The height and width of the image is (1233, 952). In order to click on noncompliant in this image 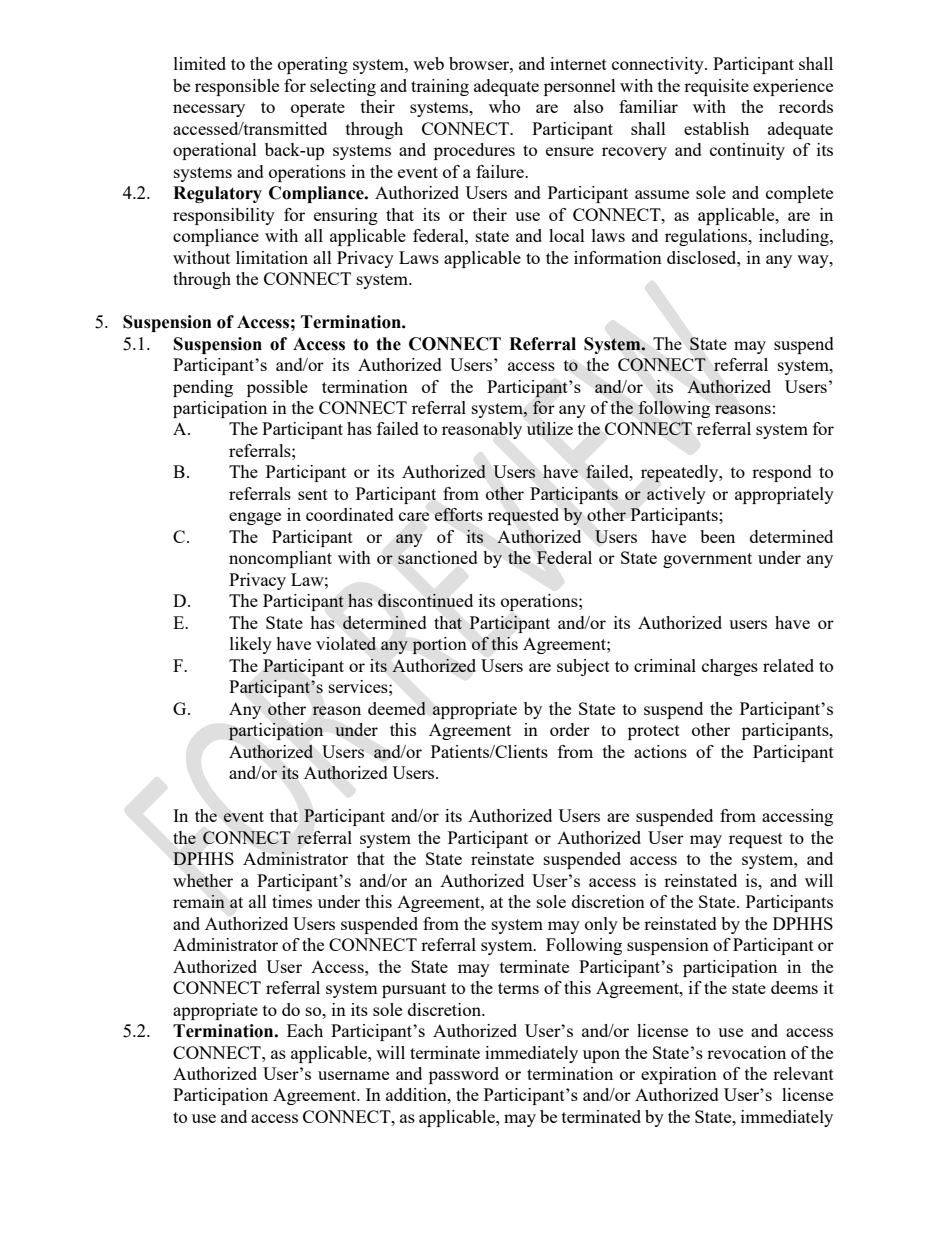, I will do `click(280, 559)`.
